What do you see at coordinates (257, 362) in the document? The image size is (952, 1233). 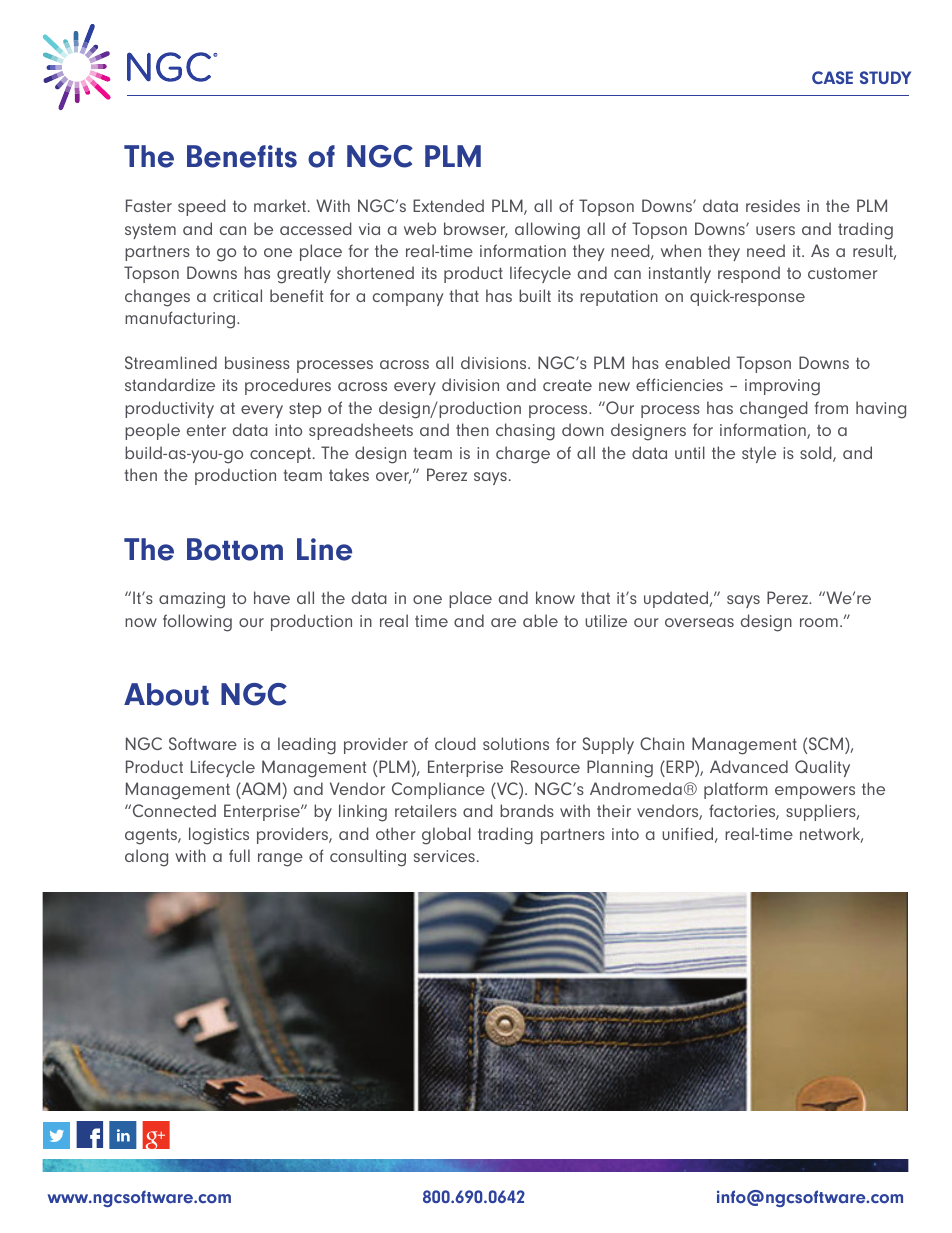 I see `business` at bounding box center [257, 362].
